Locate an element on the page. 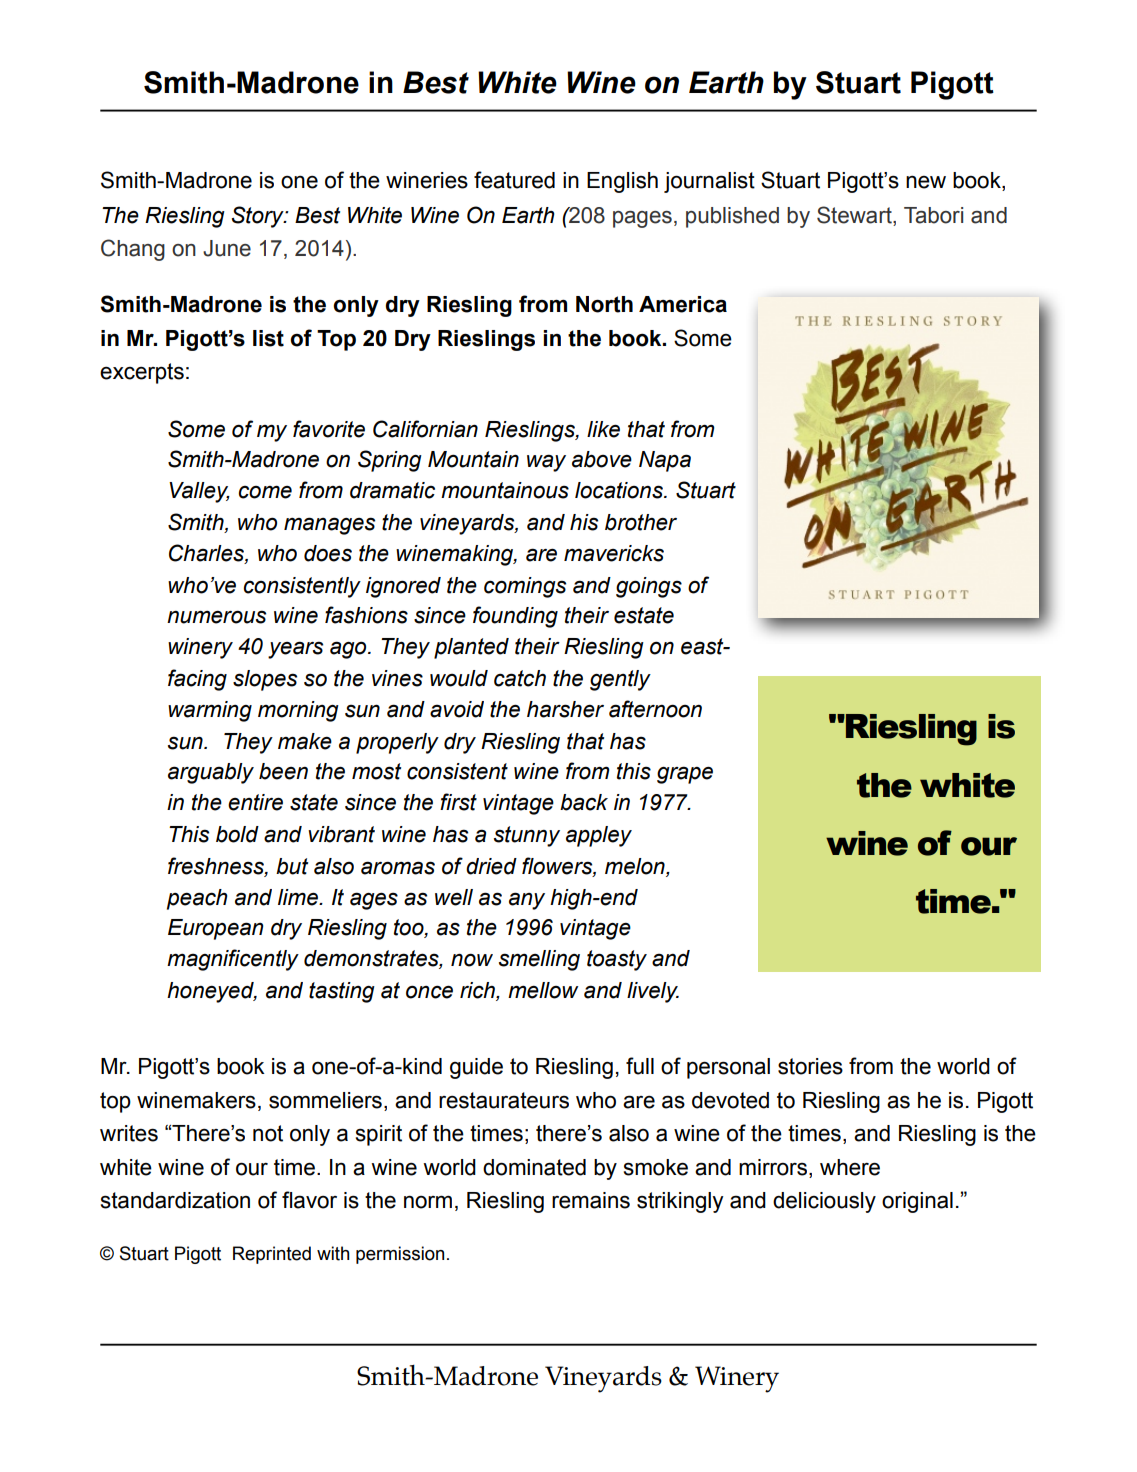 The image size is (1137, 1472). comings is located at coordinates (525, 587).
